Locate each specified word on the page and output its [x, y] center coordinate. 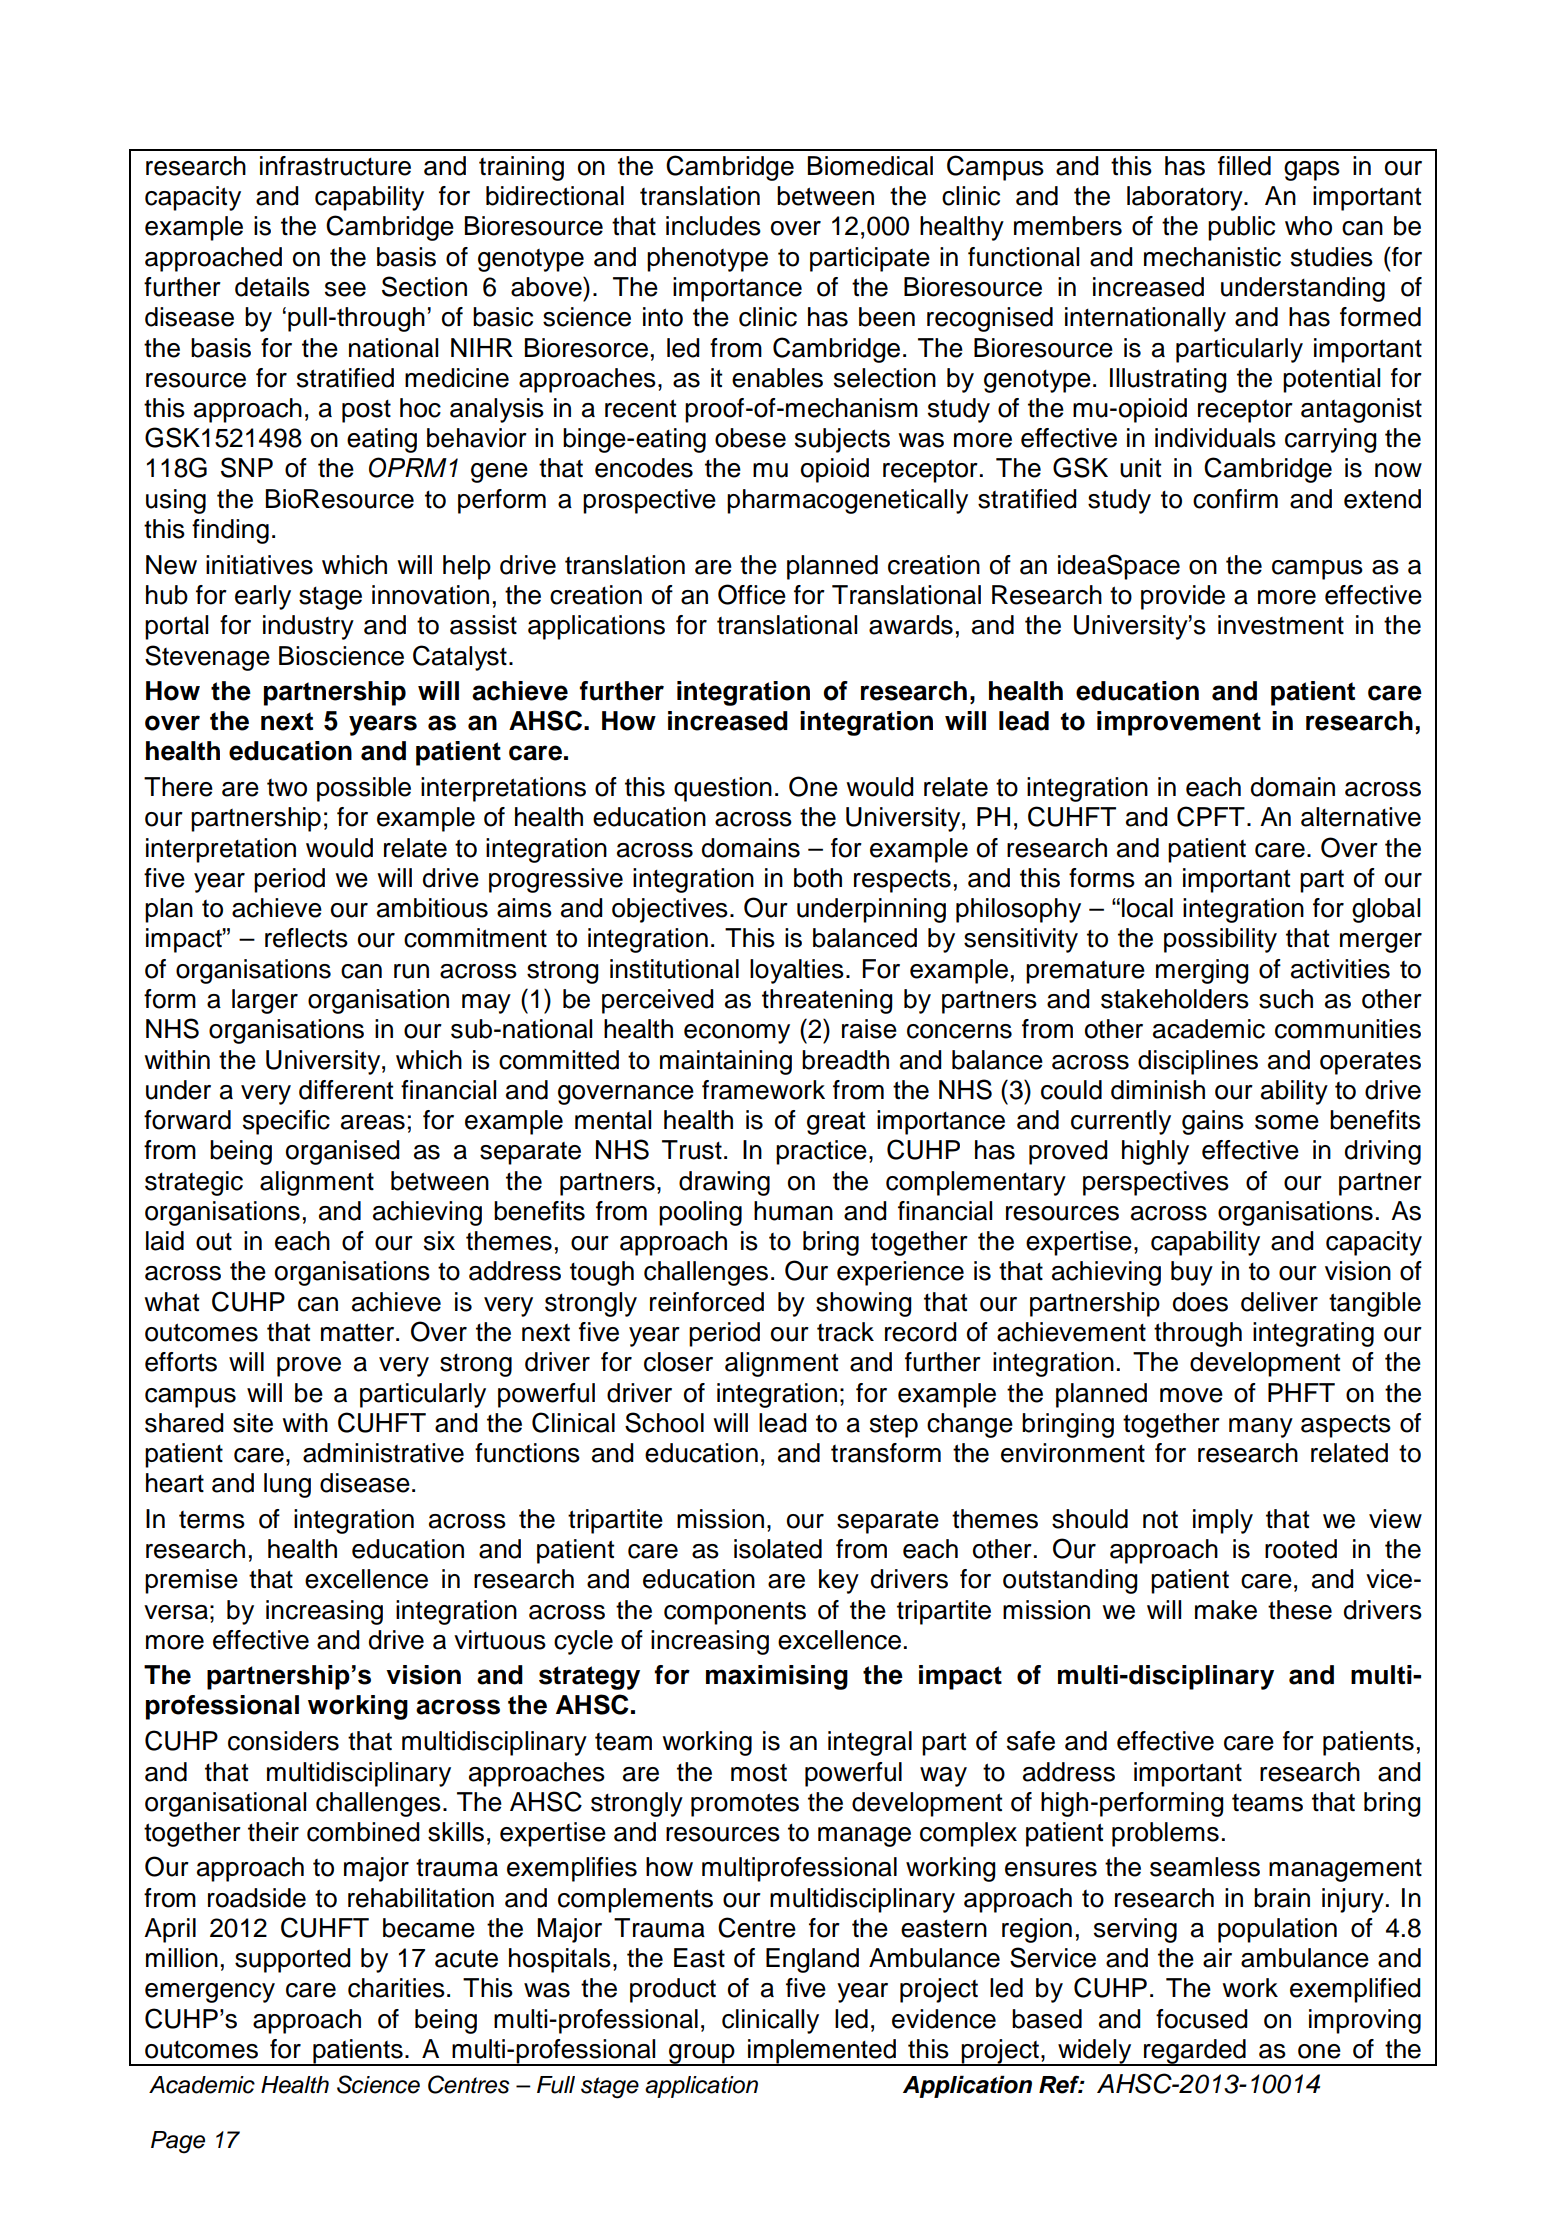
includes [713, 226]
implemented [822, 2052]
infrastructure [335, 166]
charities [396, 1988]
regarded [1195, 2052]
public [1241, 228]
